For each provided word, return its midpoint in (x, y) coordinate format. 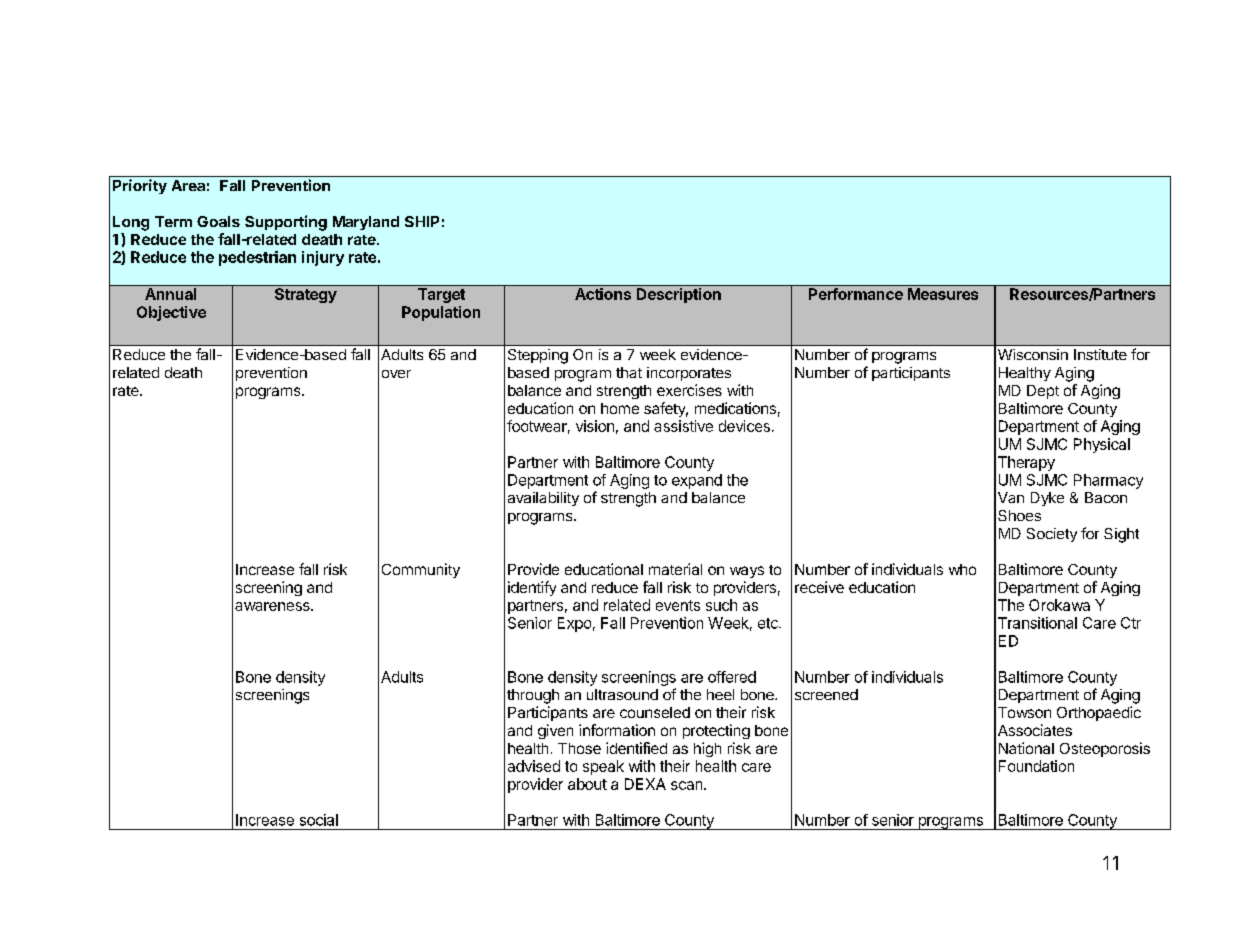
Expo (574, 624)
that (629, 372)
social (319, 820)
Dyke (1047, 499)
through (533, 696)
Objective (171, 313)
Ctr (1131, 623)
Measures (943, 294)
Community (421, 570)
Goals (218, 221)
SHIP (422, 221)
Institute (1100, 354)
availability (543, 499)
